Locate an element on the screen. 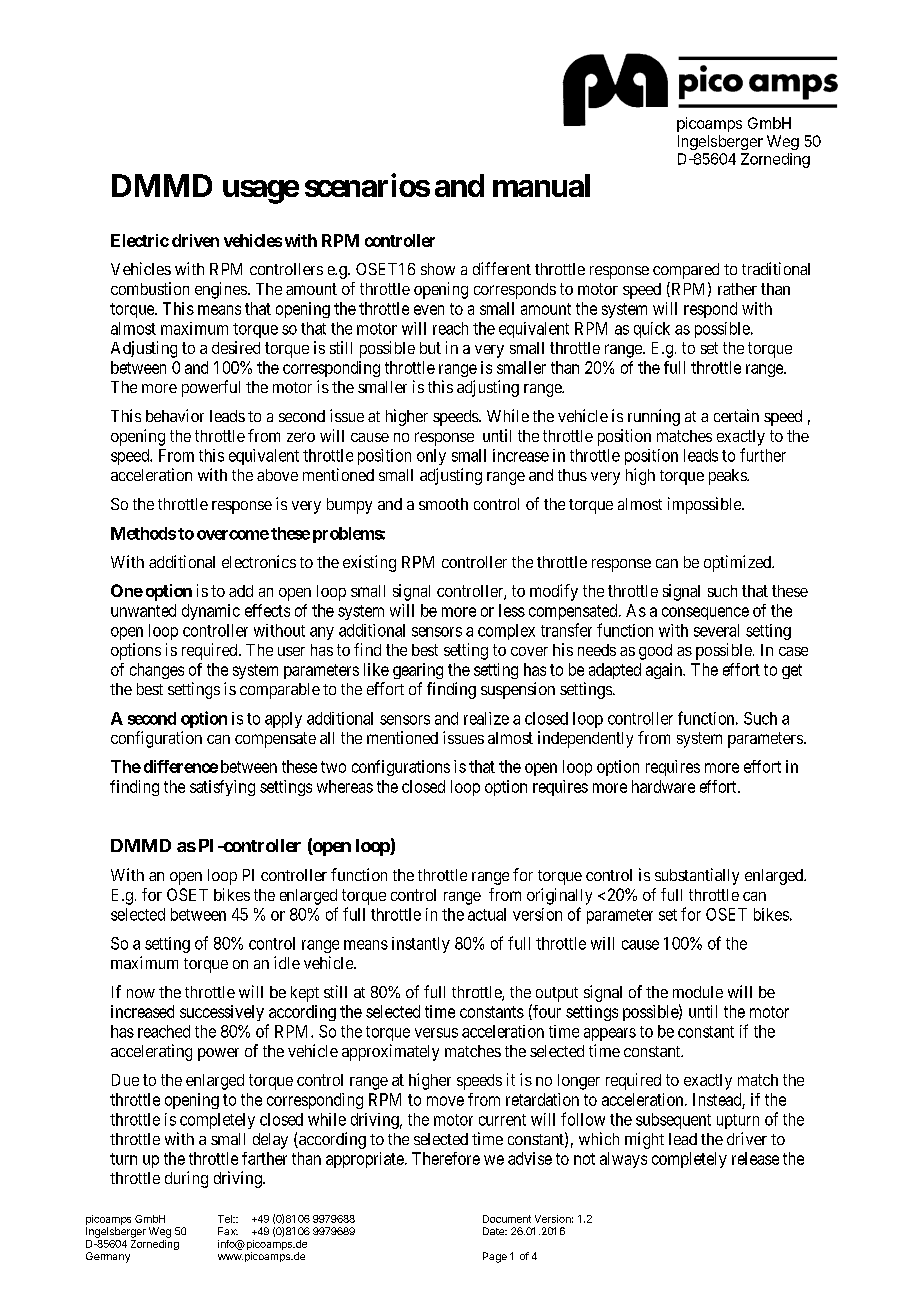 This screenshot has width=924, height=1308. again is located at coordinates (665, 671).
